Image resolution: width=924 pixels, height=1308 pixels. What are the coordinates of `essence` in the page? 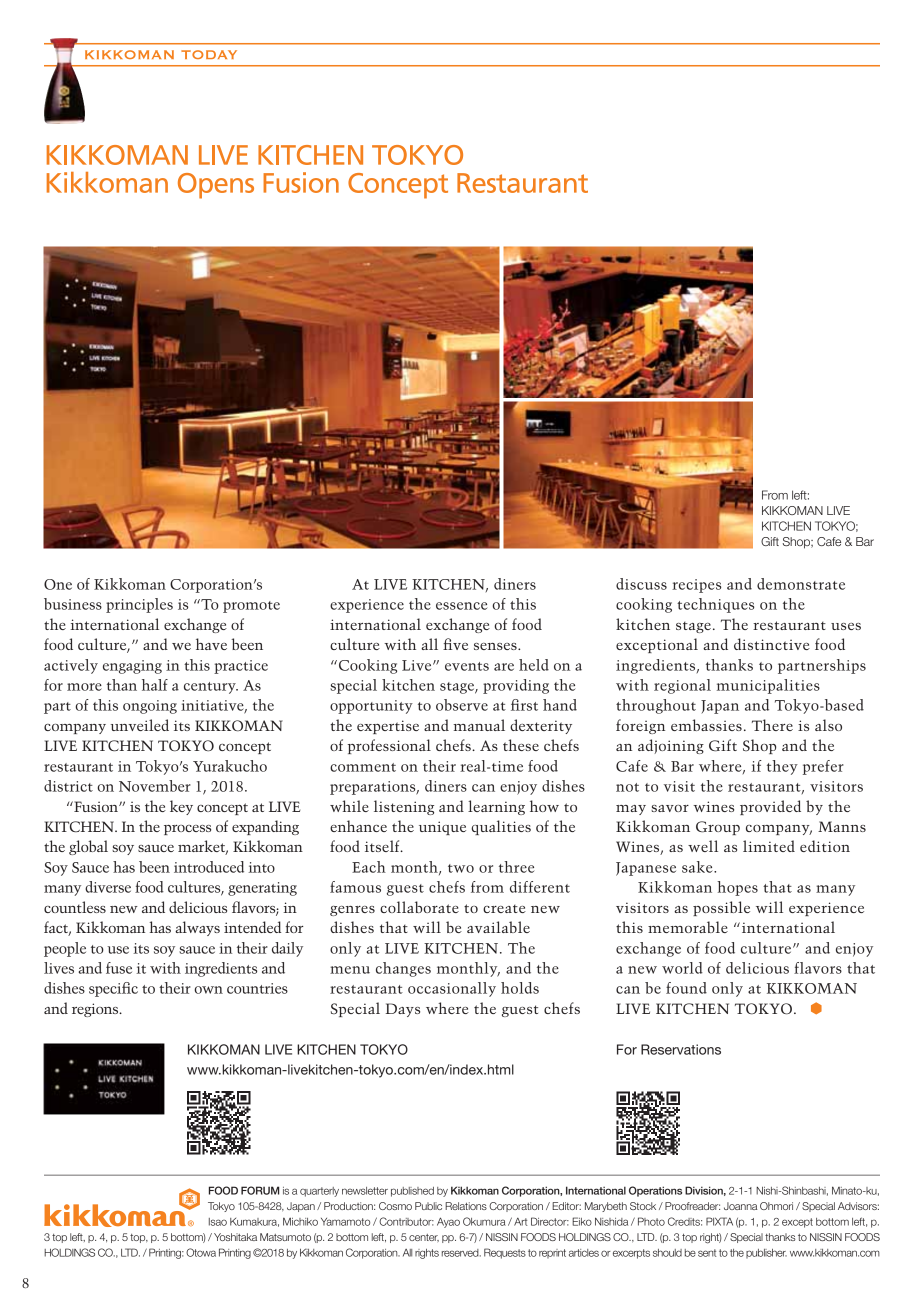 It's located at (461, 606).
